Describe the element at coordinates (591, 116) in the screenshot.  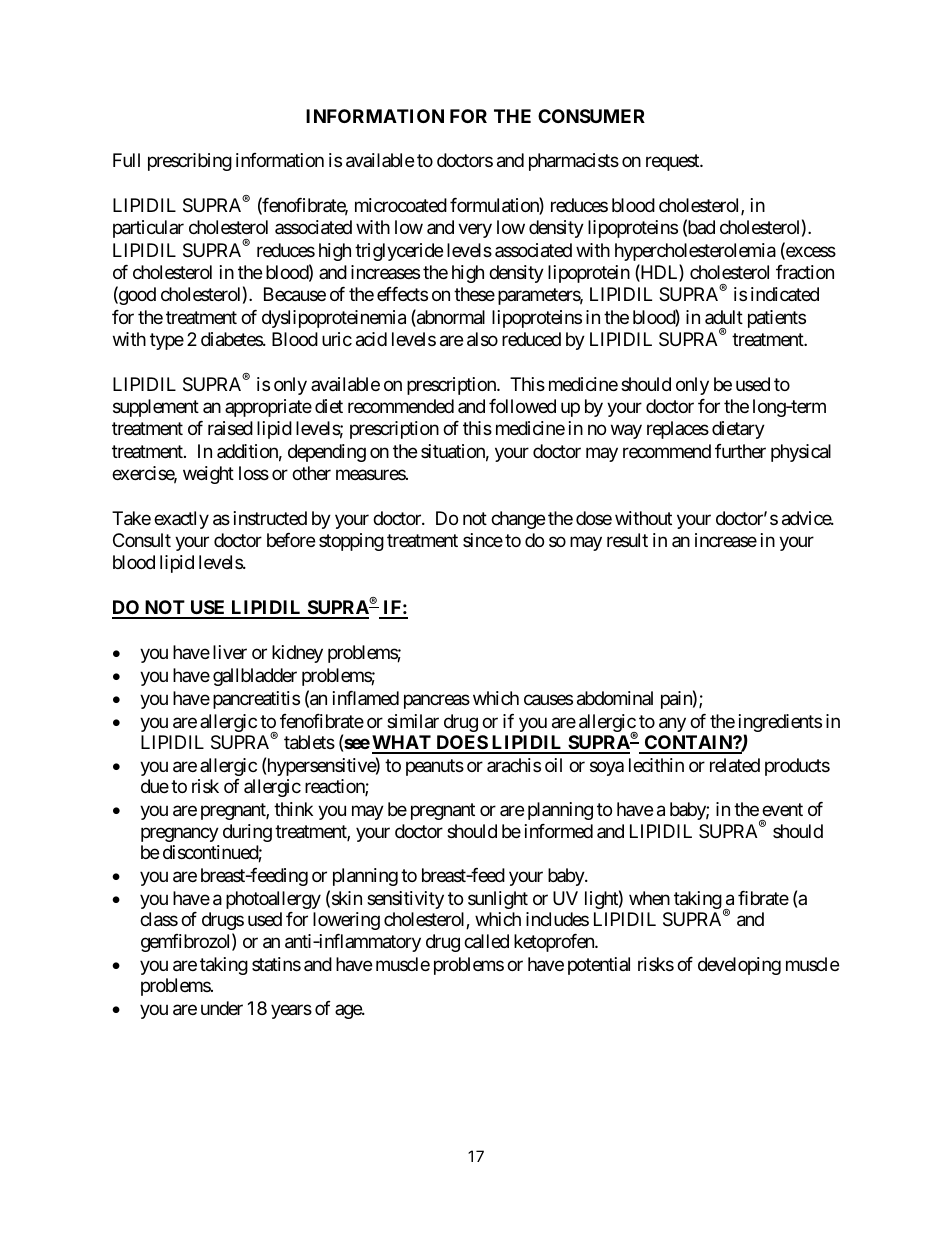
I see `CONSUMER` at that location.
